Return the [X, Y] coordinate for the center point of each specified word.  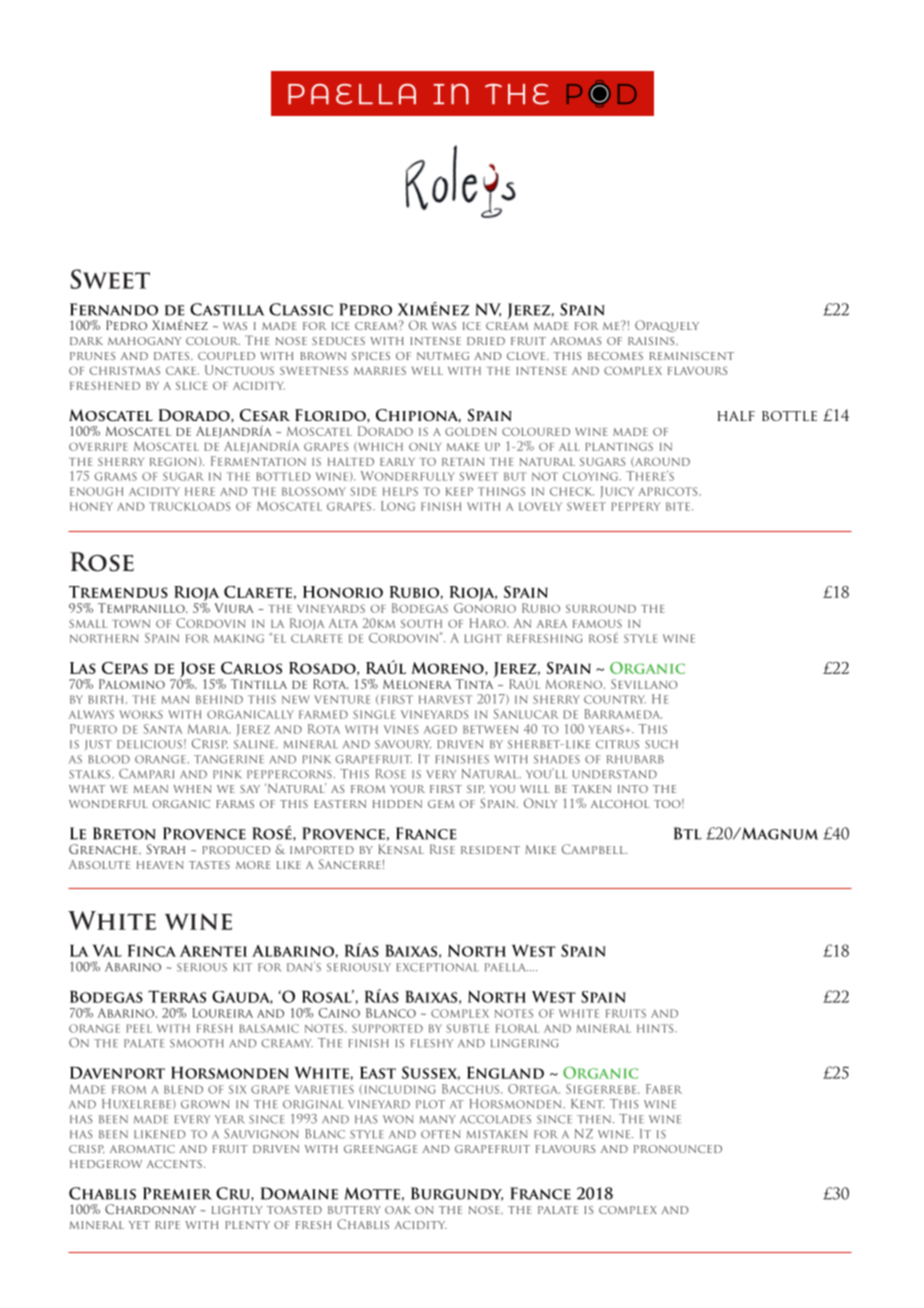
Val [107, 951]
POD [602, 94]
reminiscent [691, 356]
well [427, 371]
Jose [197, 671]
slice [191, 385]
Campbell [594, 849]
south [421, 623]
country [615, 699]
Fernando [114, 309]
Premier [177, 1193]
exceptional [437, 967]
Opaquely [667, 326]
